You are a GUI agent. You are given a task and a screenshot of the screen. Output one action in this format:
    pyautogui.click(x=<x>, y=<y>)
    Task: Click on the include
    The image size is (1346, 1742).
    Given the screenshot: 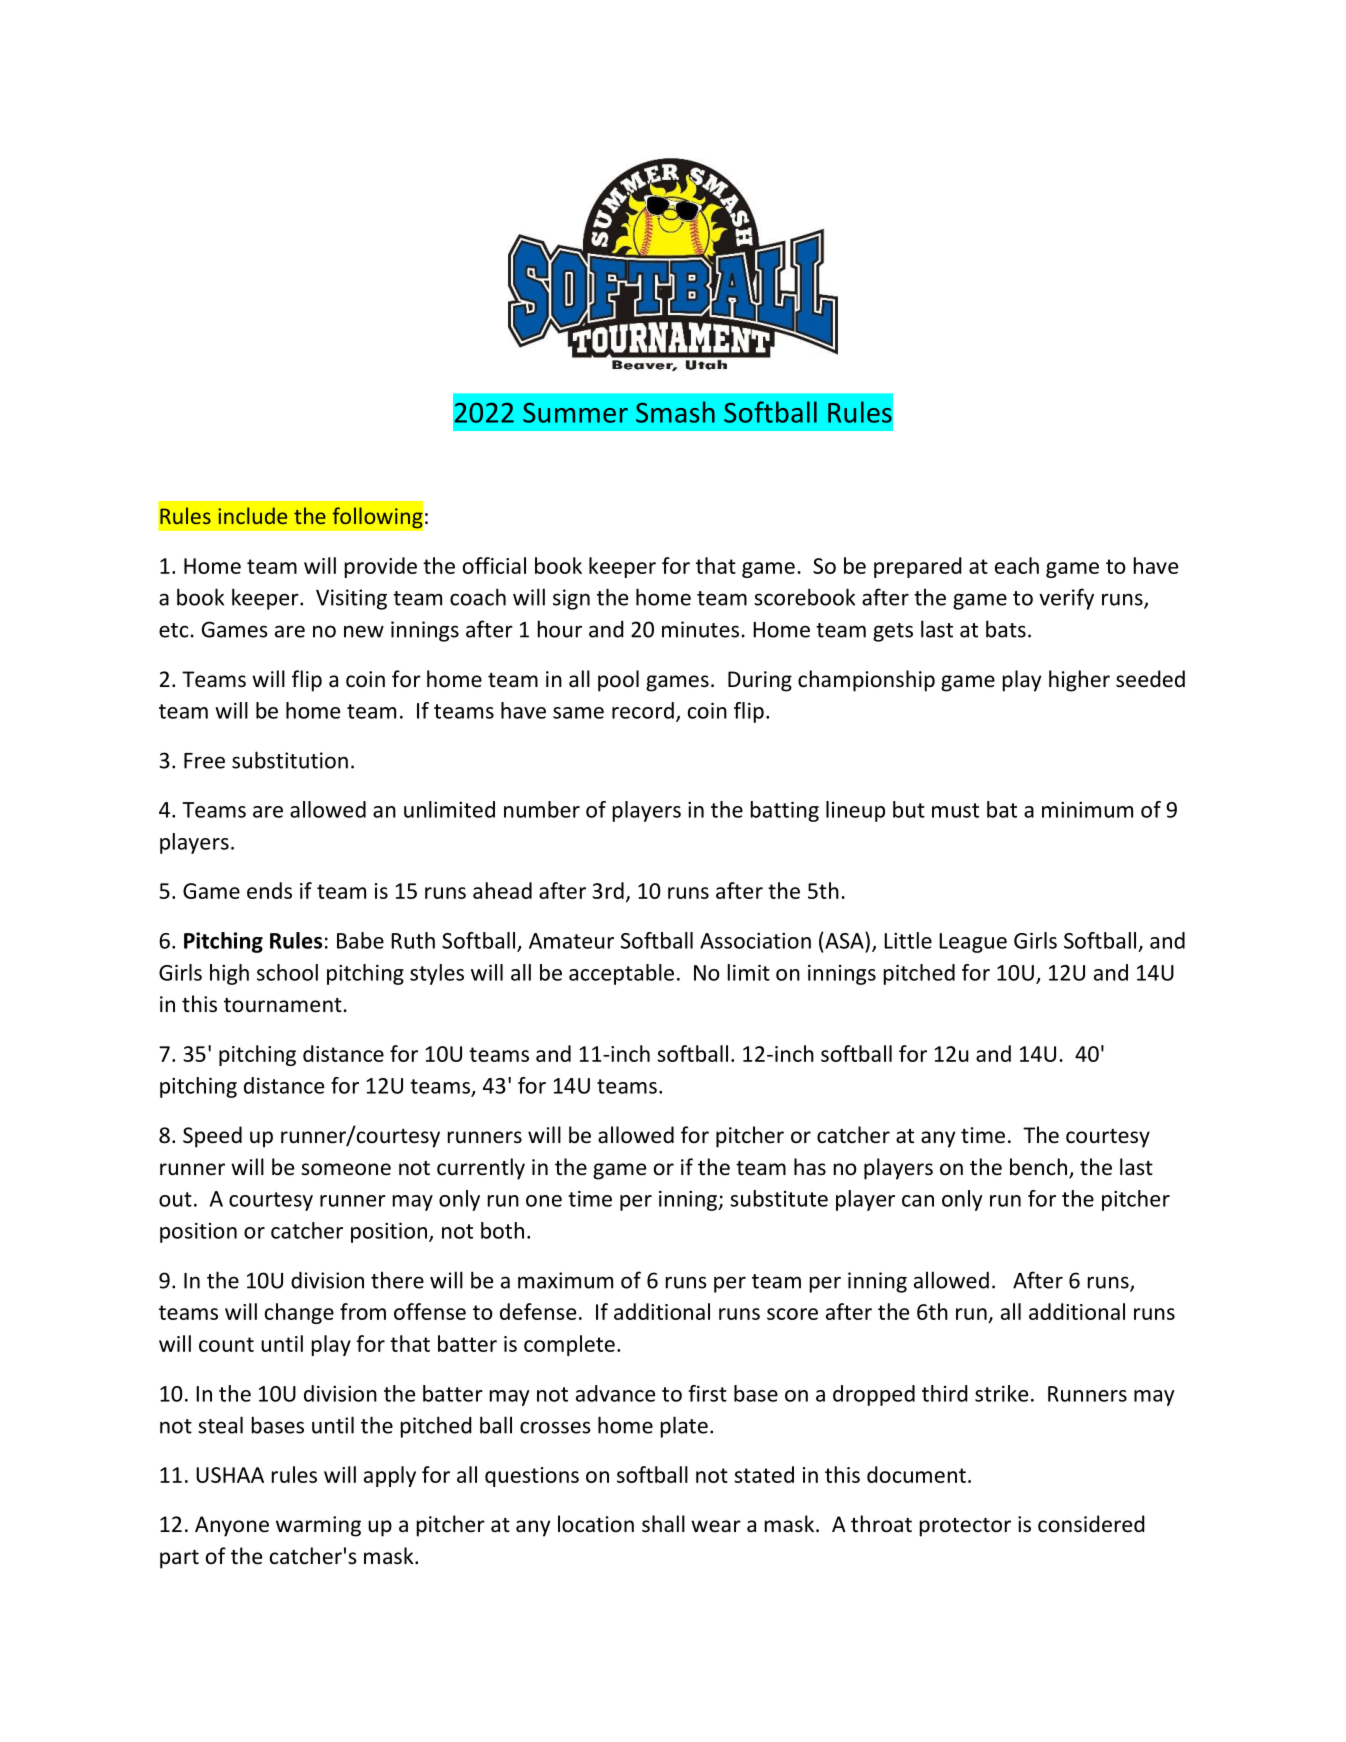 What is the action you would take?
    pyautogui.click(x=252, y=515)
